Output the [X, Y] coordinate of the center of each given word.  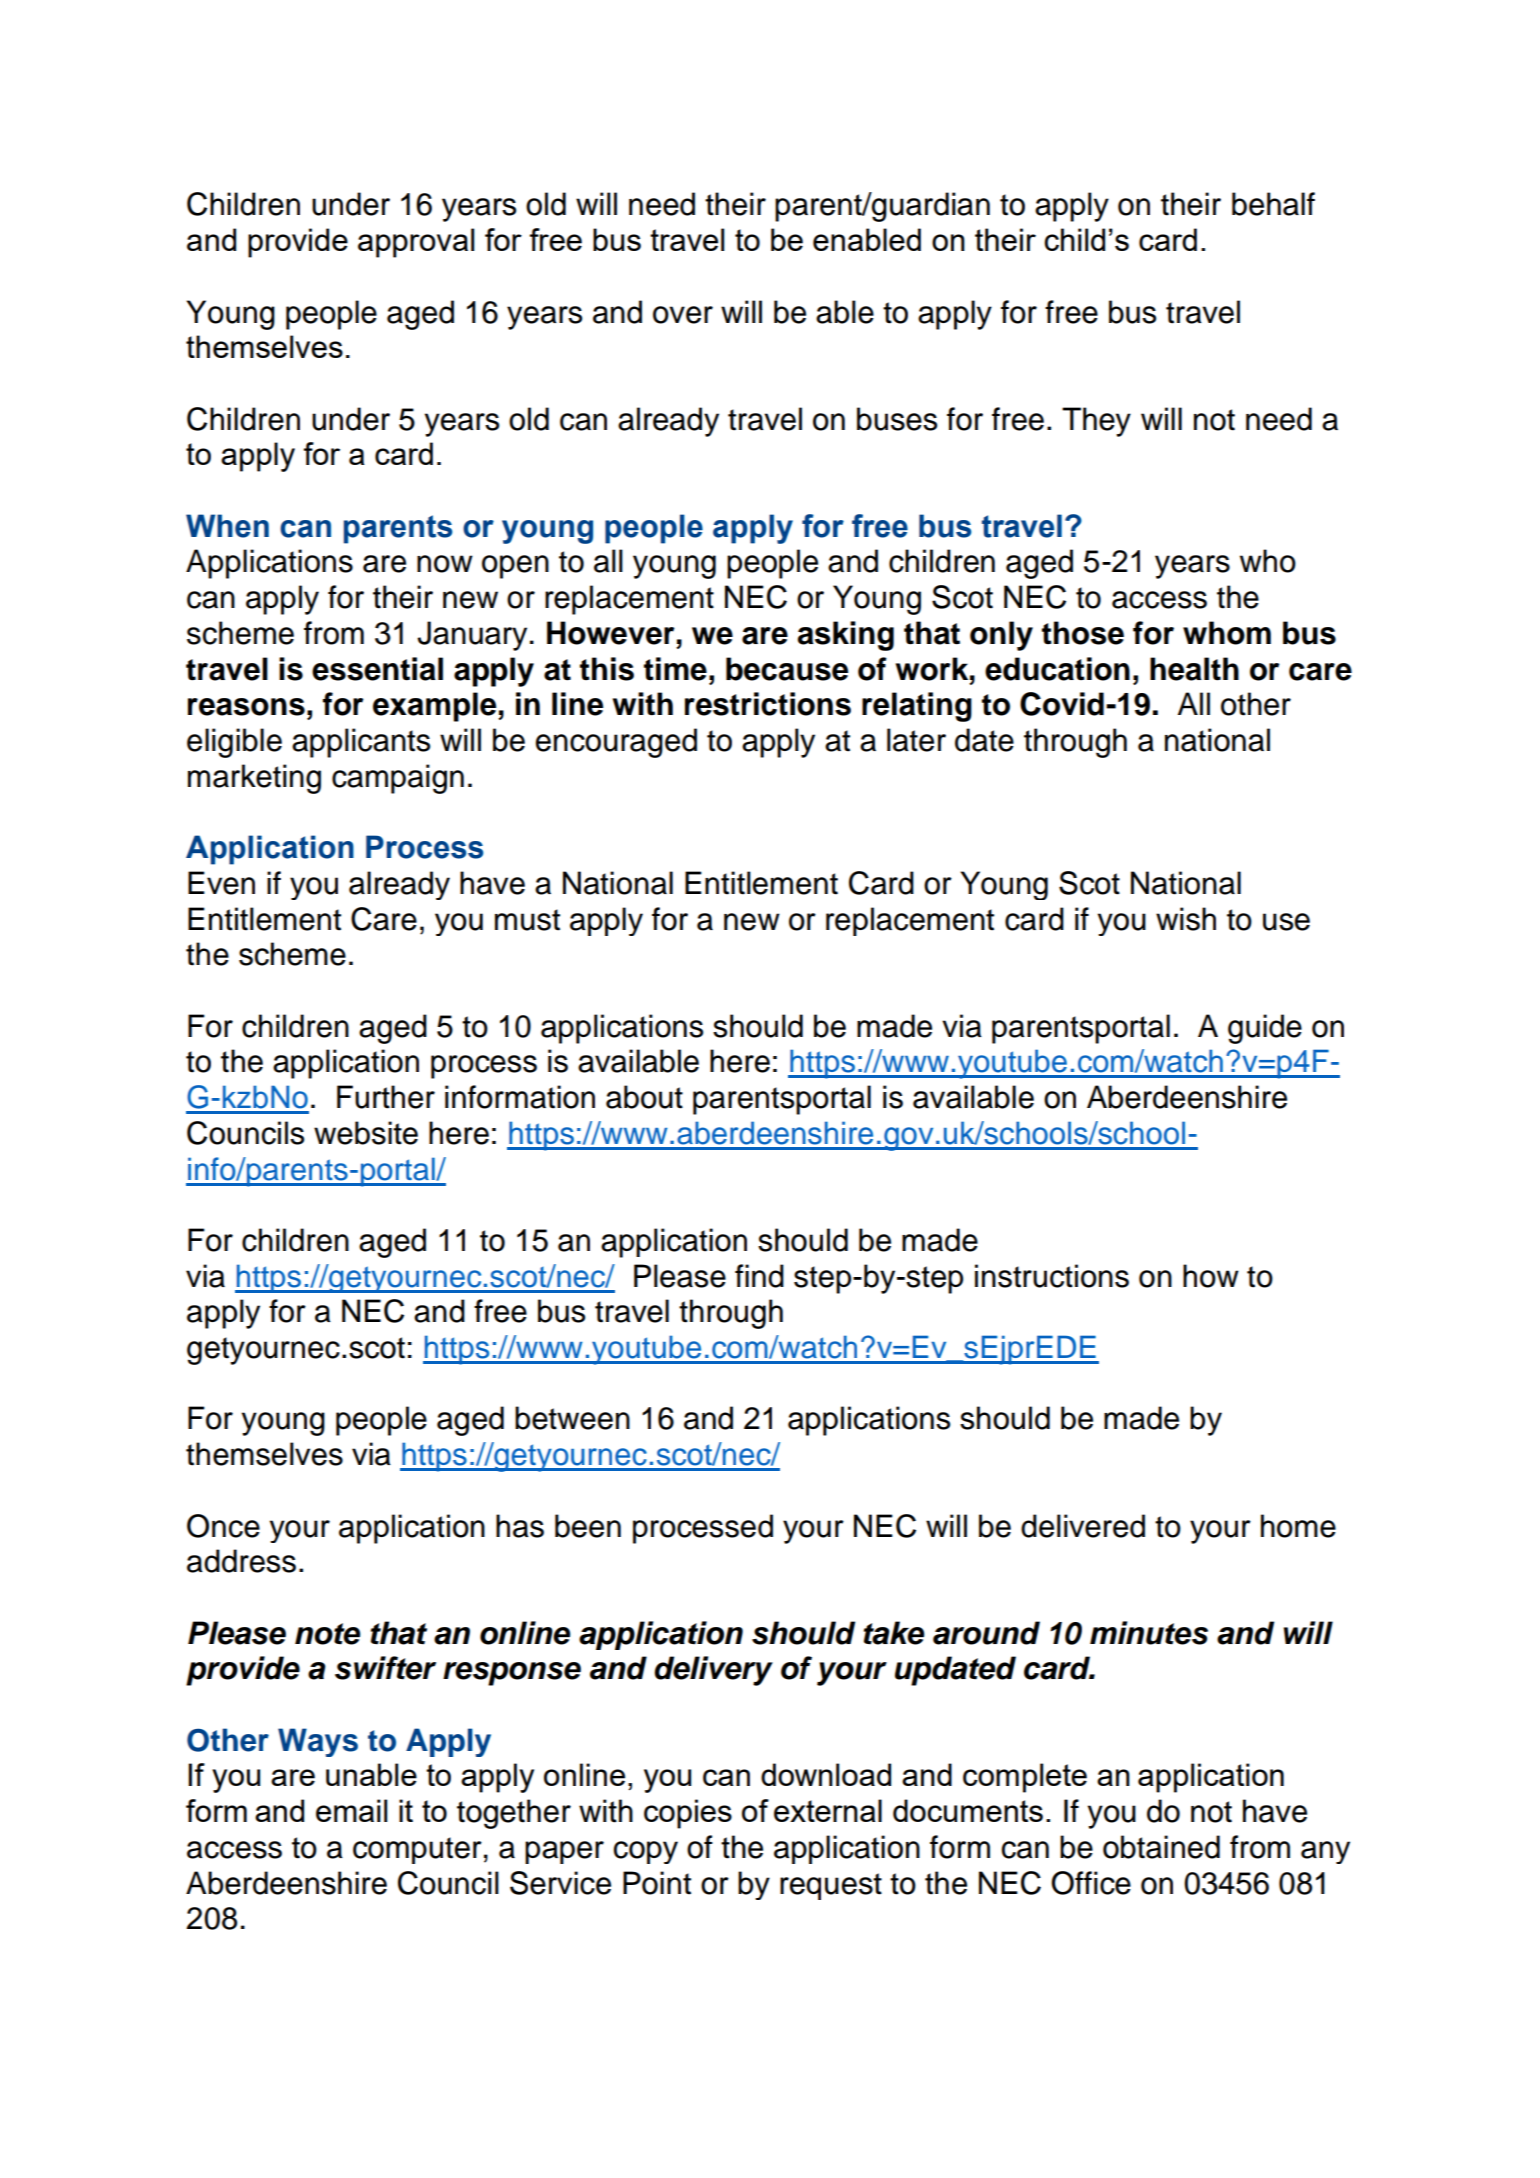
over [683, 315]
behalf [1273, 204]
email [351, 1810]
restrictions [768, 704]
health [1194, 669]
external [828, 1810]
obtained [1161, 1847]
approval [416, 243]
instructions [1052, 1276]
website [366, 1133]
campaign [398, 779]
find [759, 1276]
